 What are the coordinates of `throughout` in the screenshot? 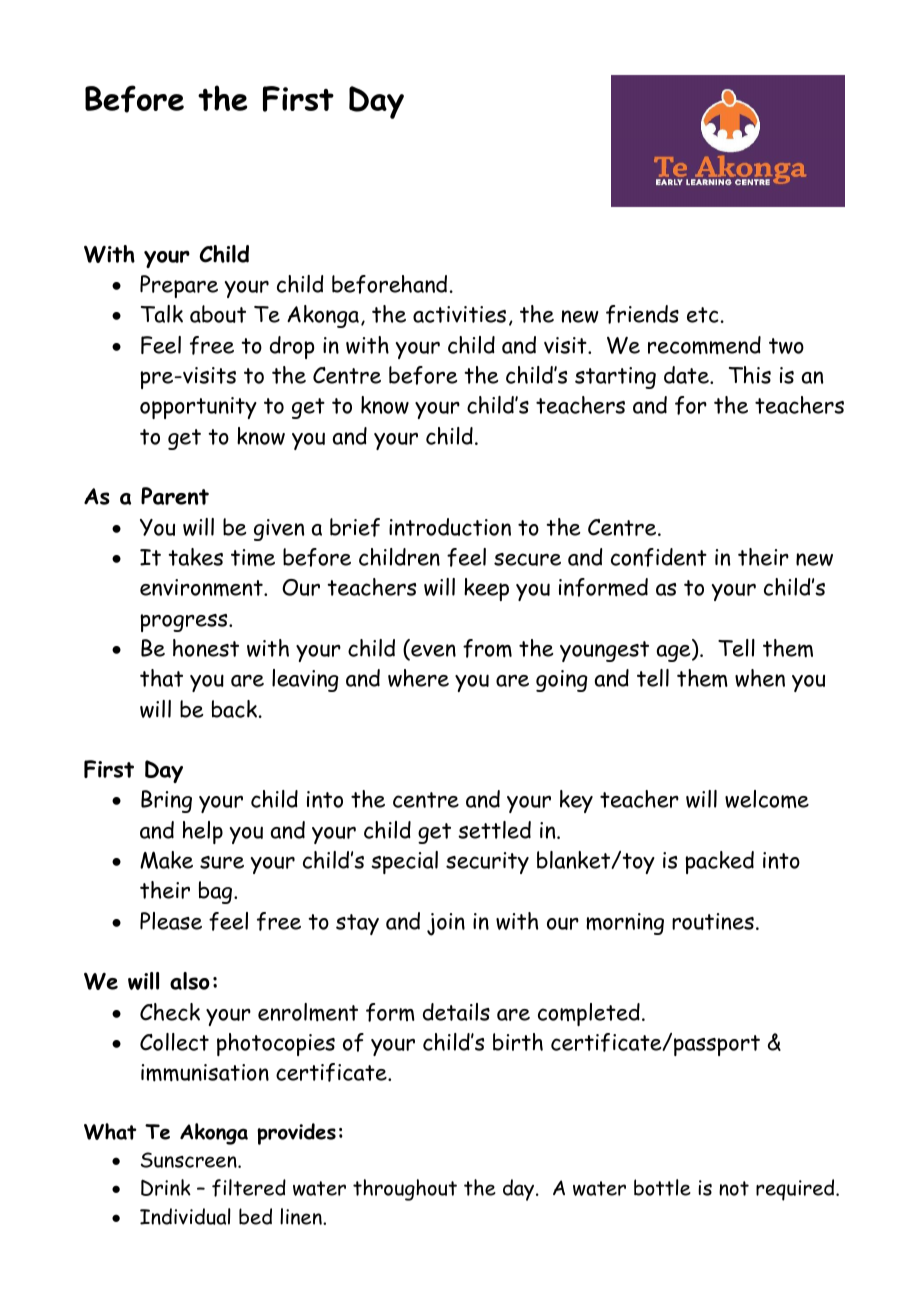 It's located at (405, 1190).
